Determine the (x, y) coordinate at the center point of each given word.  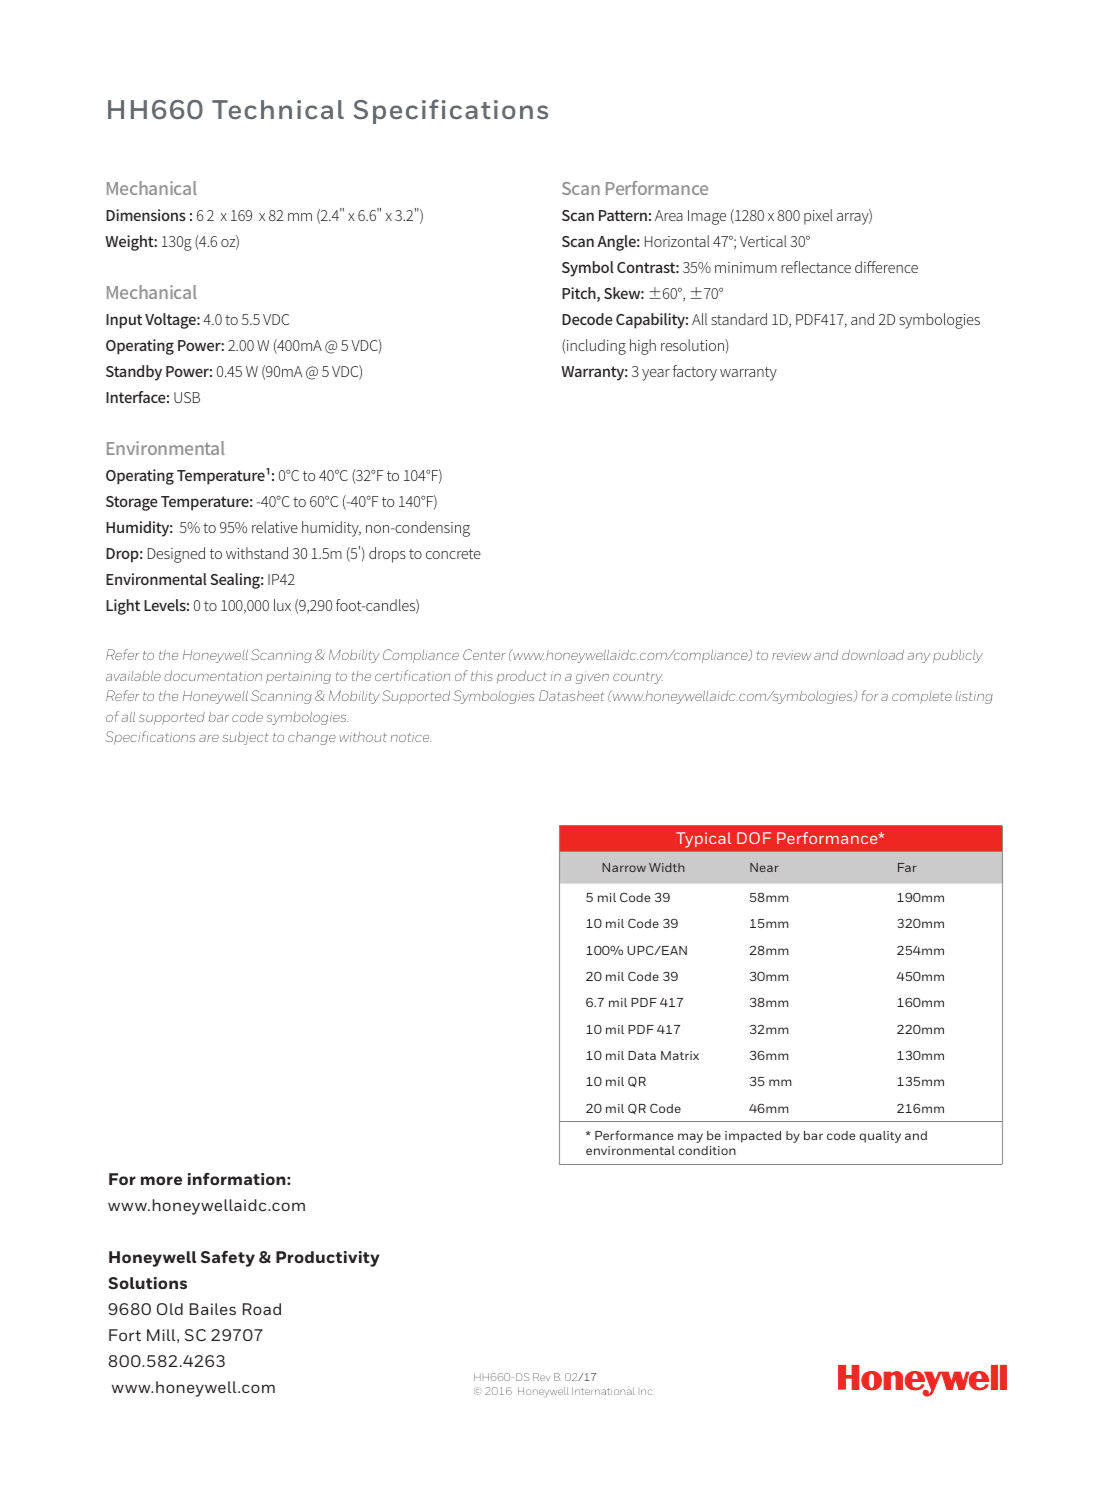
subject (246, 738)
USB (187, 397)
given (592, 679)
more (161, 1180)
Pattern (623, 215)
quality (880, 1137)
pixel (818, 217)
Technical (278, 109)
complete (922, 697)
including (596, 347)
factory (695, 373)
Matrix (680, 1055)
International (603, 1391)
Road (262, 1309)
